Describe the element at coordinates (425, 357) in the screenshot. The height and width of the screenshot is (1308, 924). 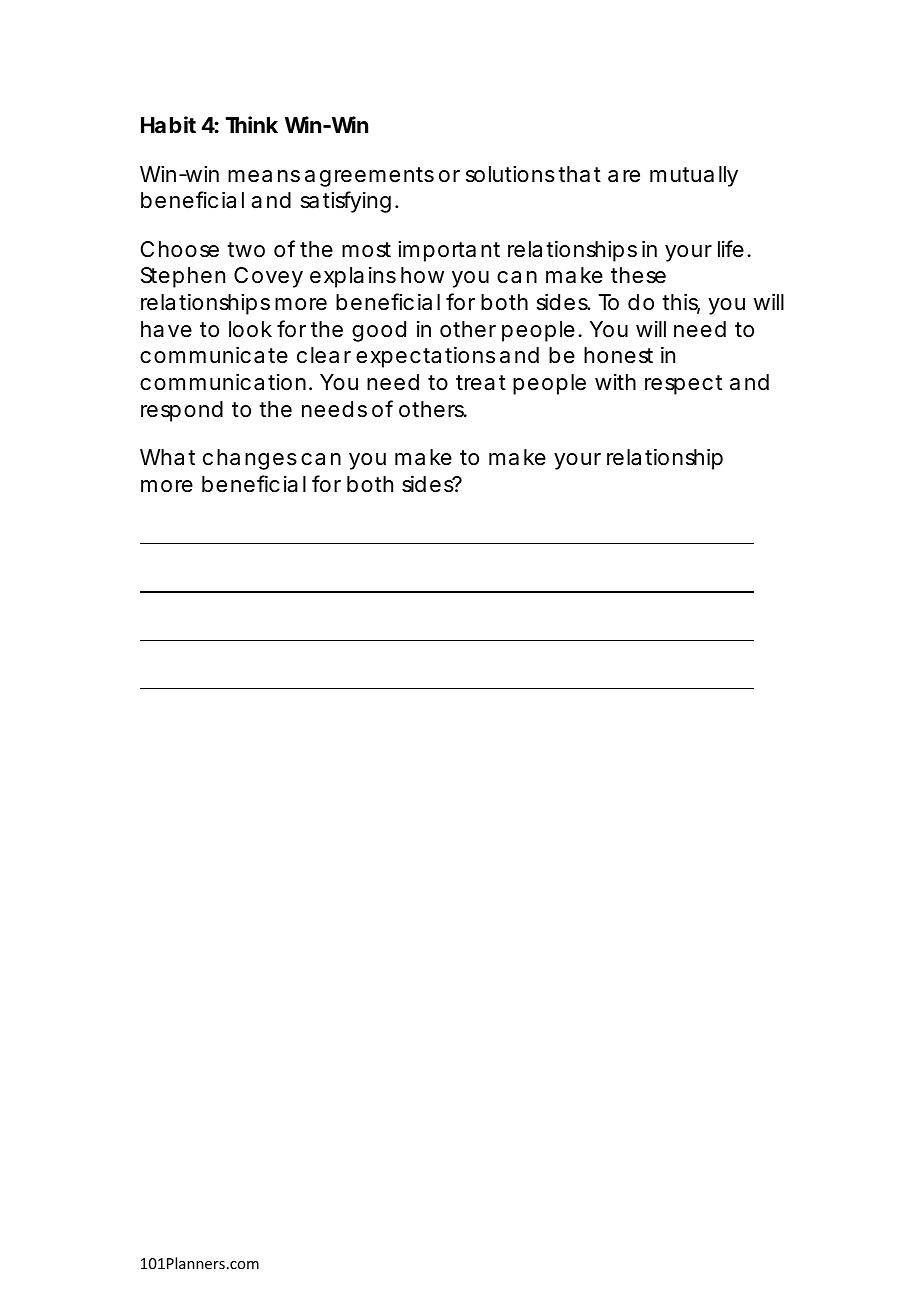
I see `expectations` at that location.
